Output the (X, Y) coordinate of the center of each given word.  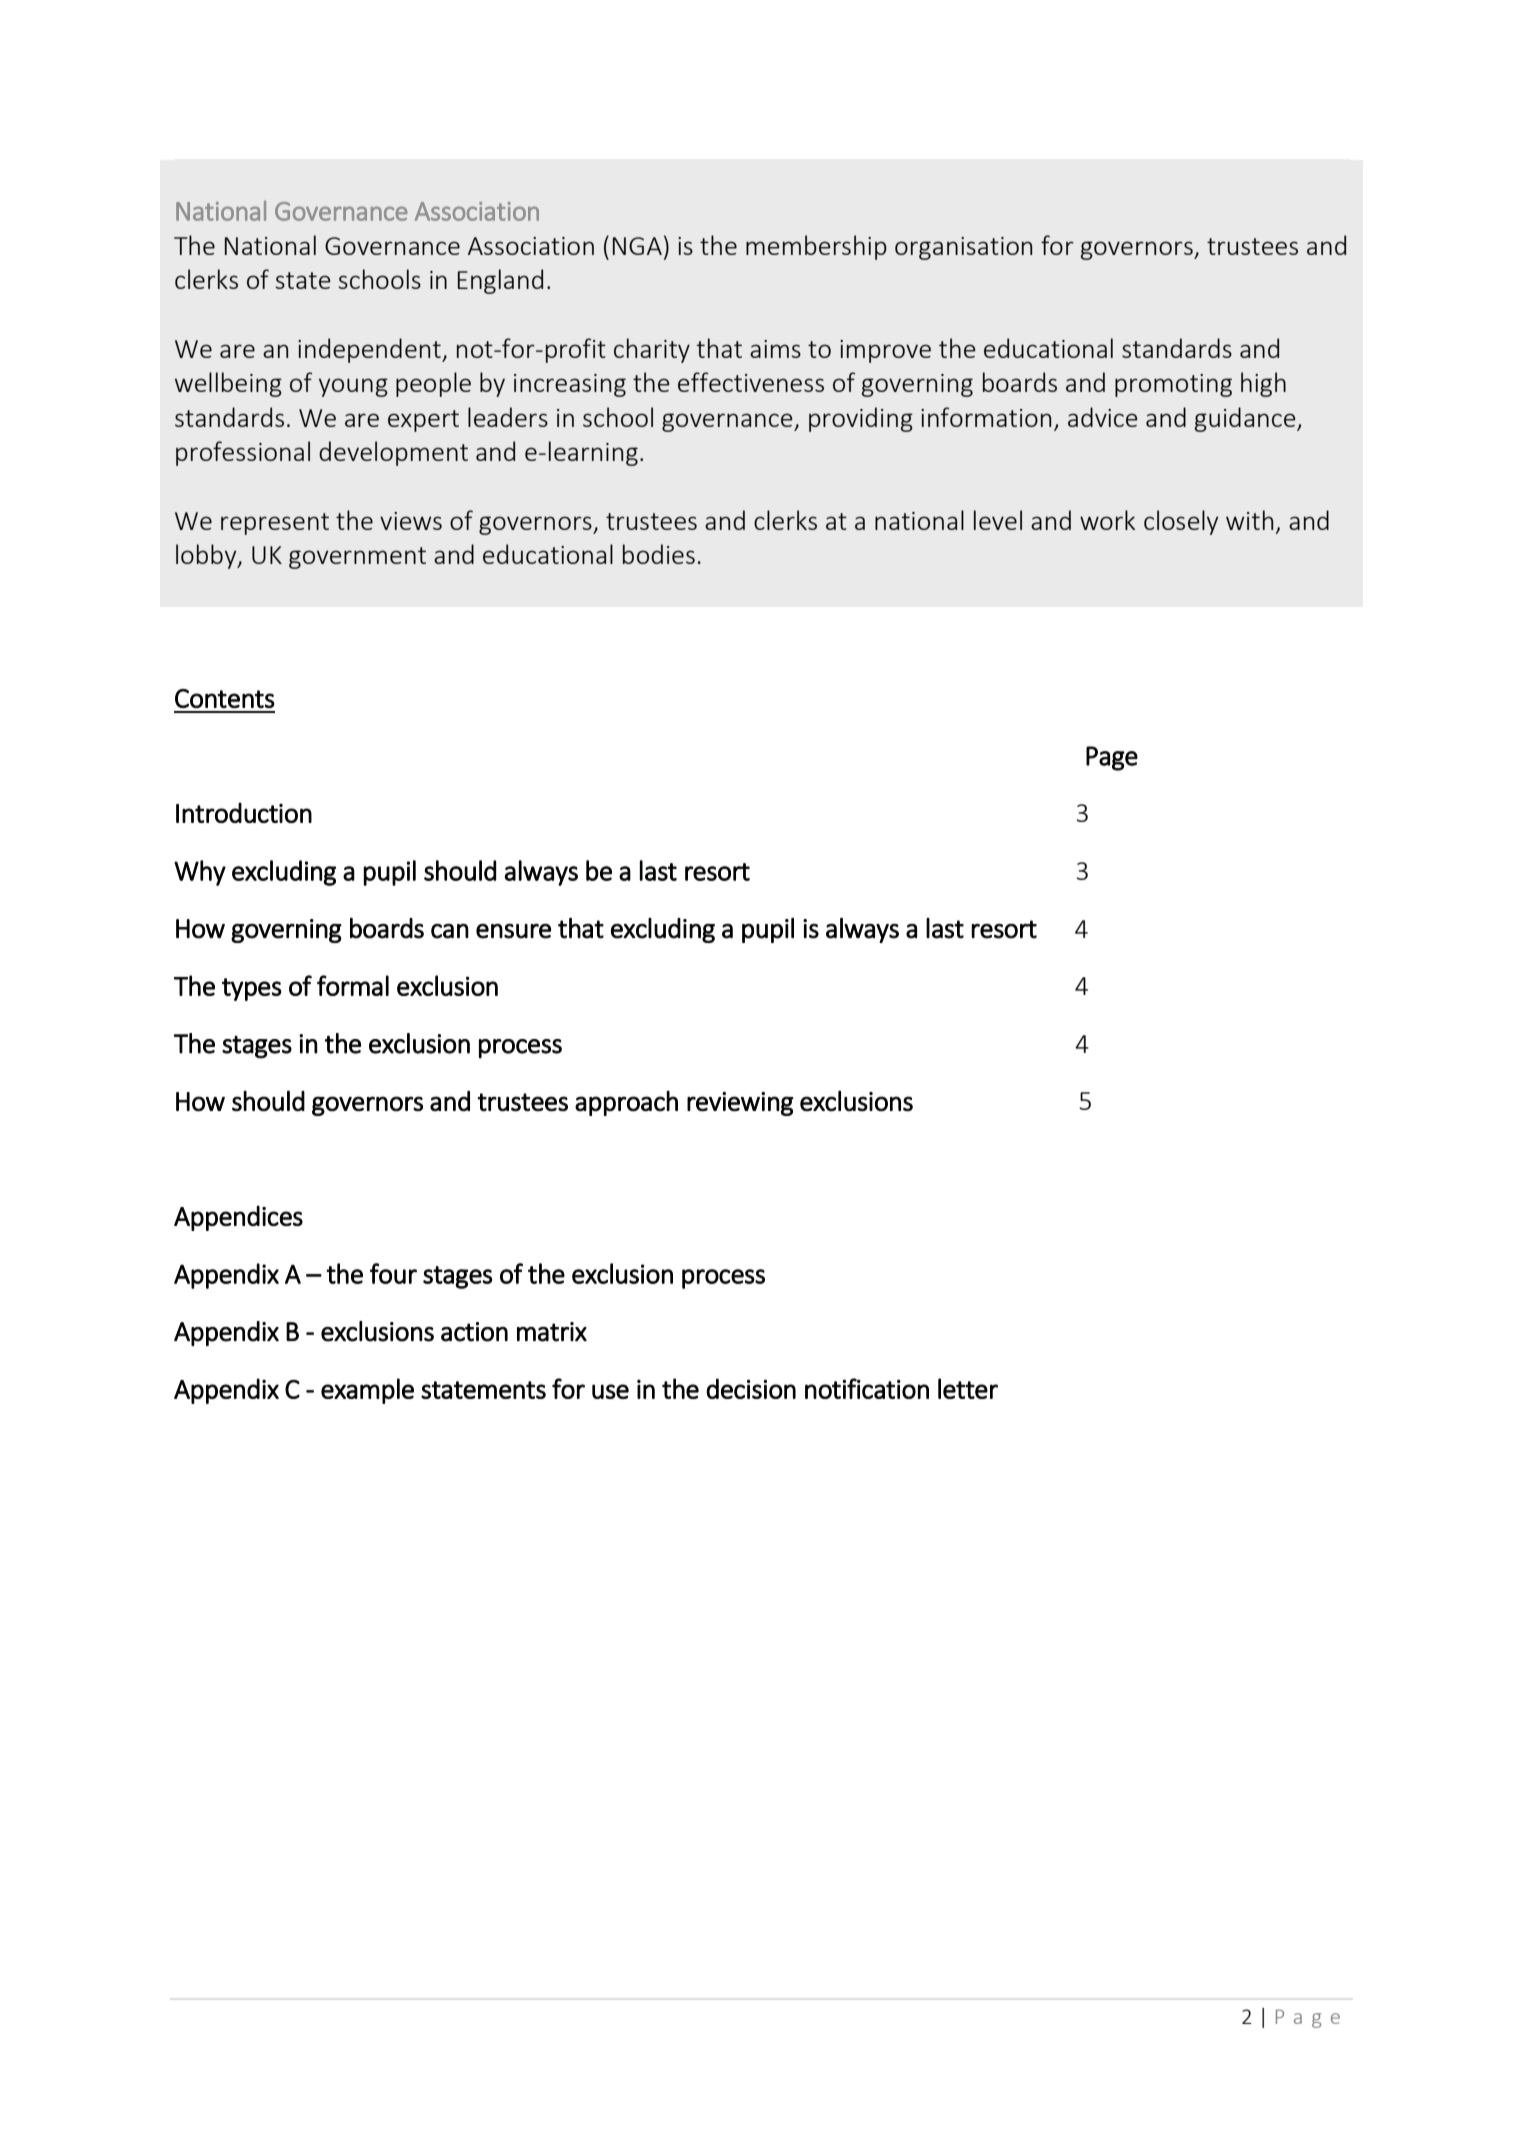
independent (370, 350)
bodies (659, 554)
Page (1112, 758)
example (367, 1391)
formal (353, 985)
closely (1181, 522)
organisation (963, 248)
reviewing (740, 1104)
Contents (225, 698)
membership (816, 247)
